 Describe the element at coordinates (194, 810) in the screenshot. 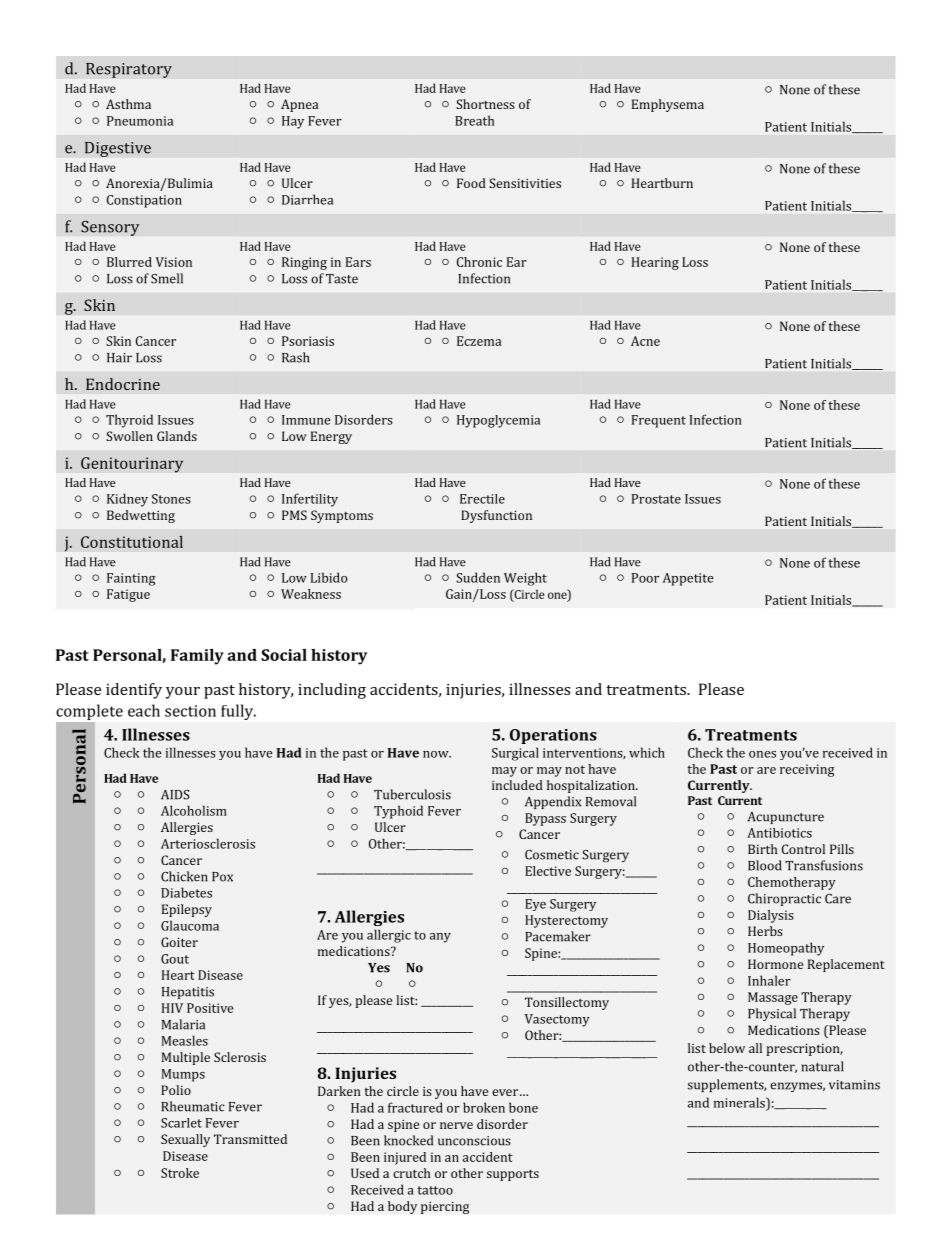

I see `Alcoholism` at that location.
